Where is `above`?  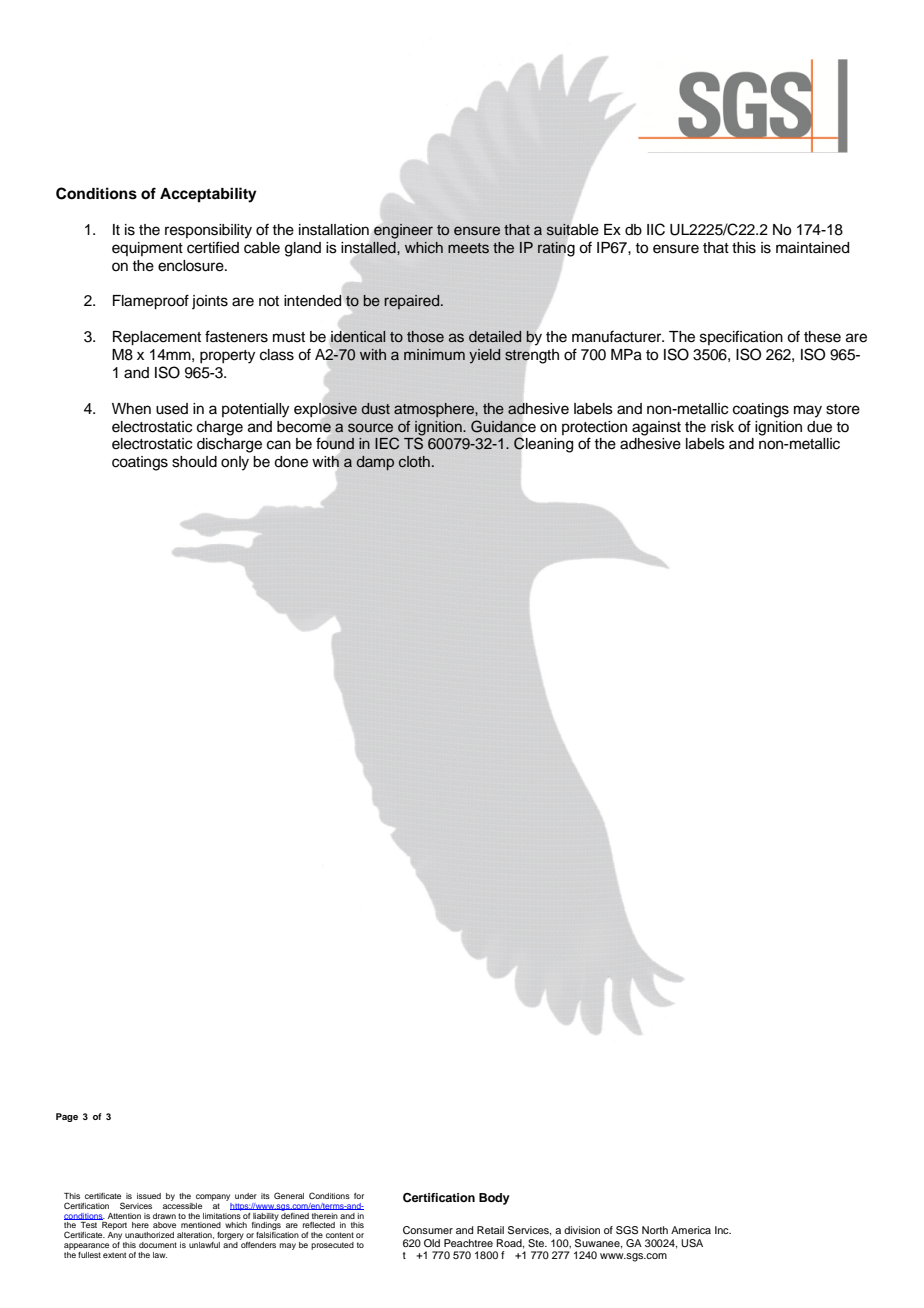
above is located at coordinates (164, 1225).
